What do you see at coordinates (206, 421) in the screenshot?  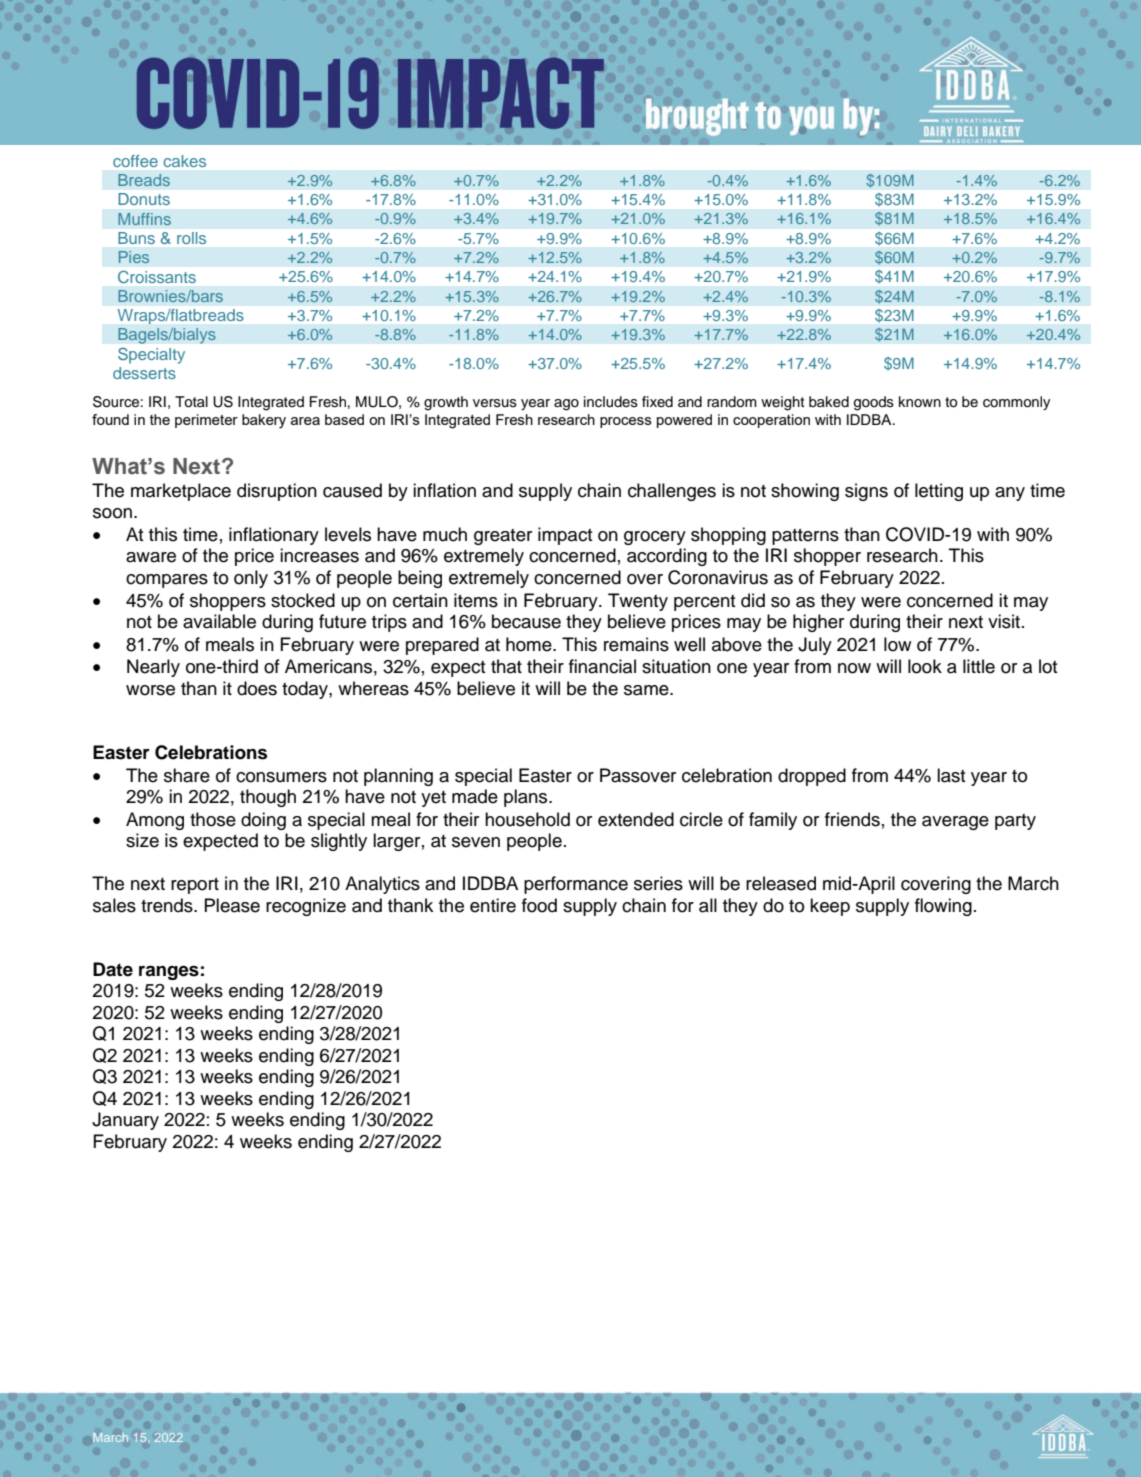 I see `perimeter` at bounding box center [206, 421].
